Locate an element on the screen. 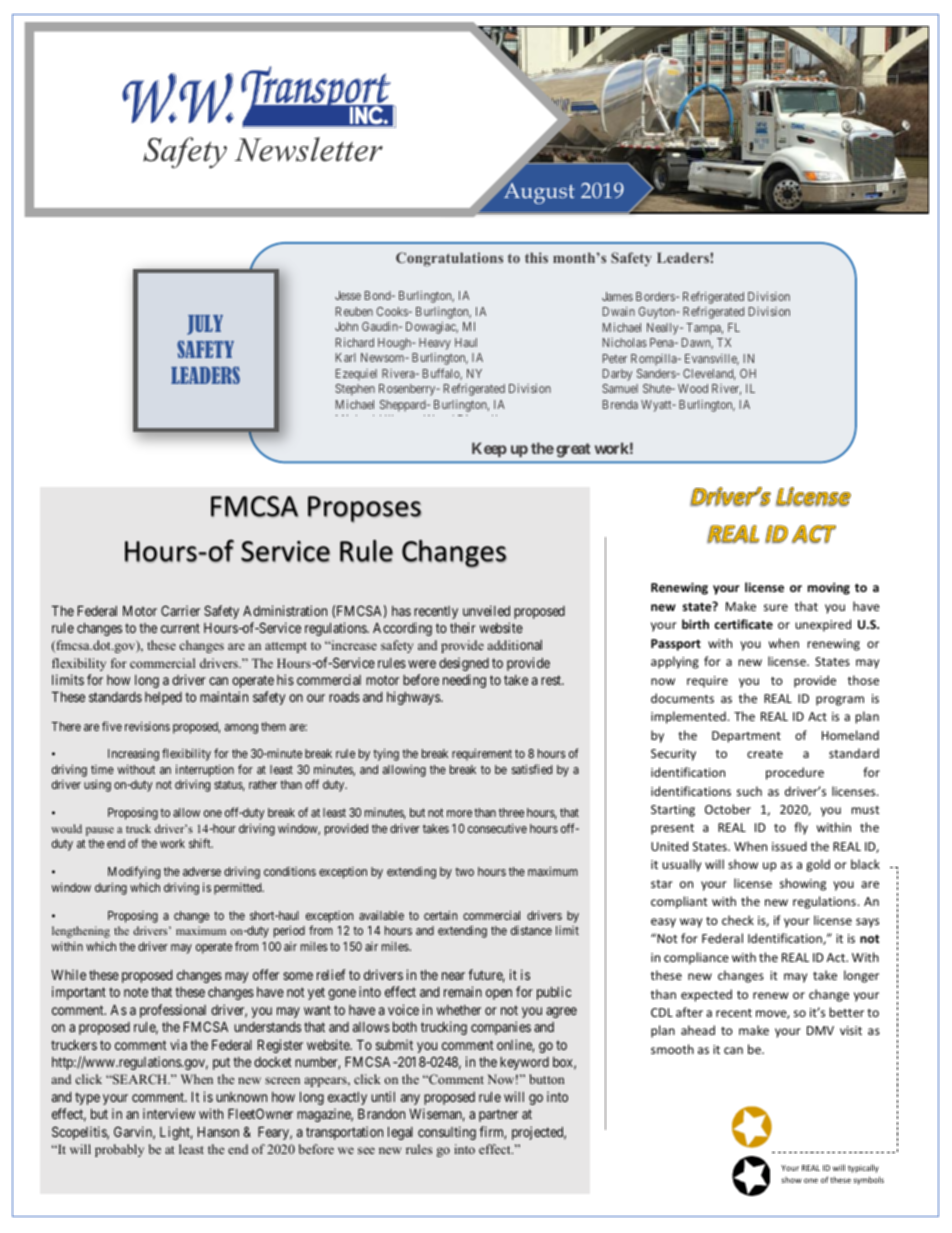 The height and width of the screenshot is (1233, 952). revisions is located at coordinates (147, 726).
